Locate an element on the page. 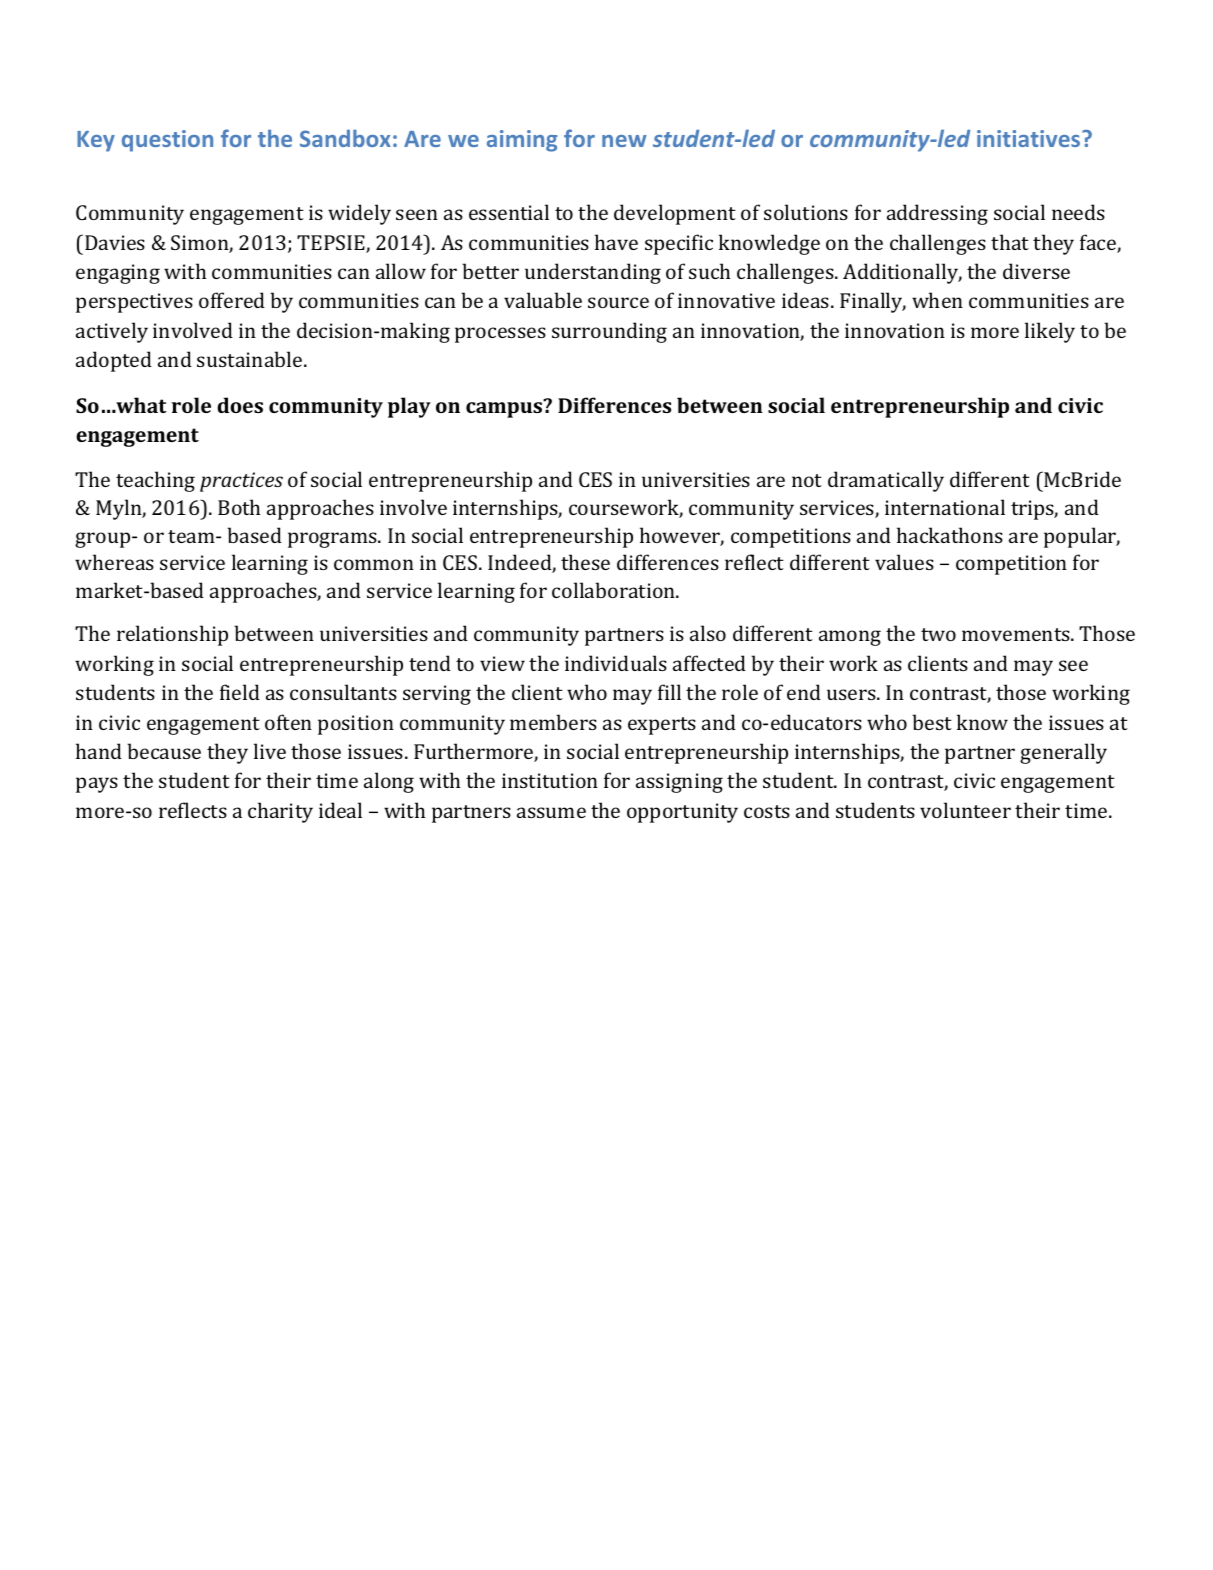 The width and height of the document is (1213, 1570). institution is located at coordinates (550, 780).
